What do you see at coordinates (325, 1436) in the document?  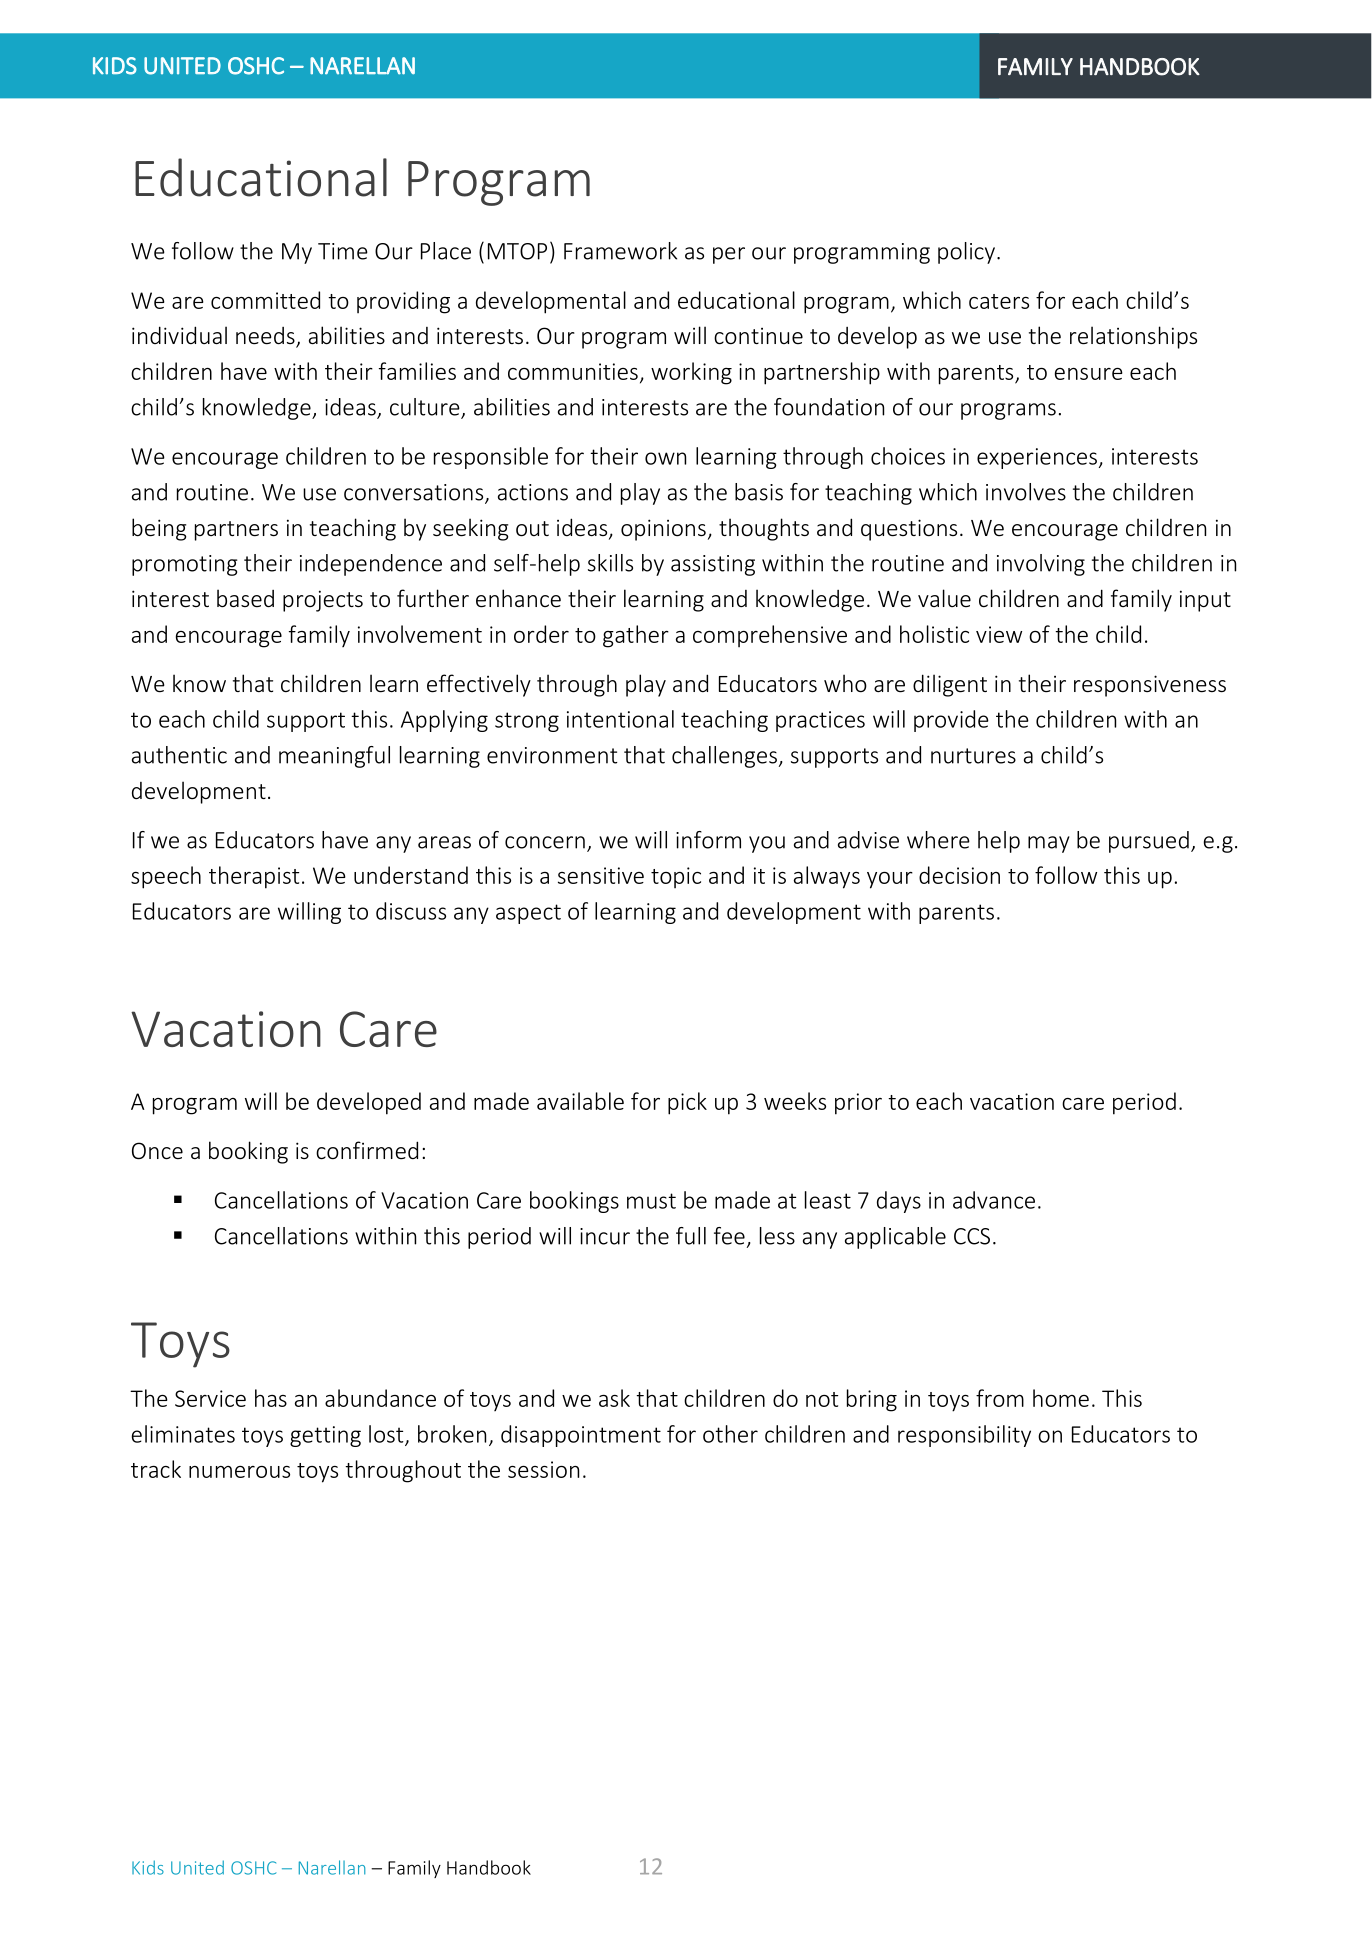 I see `getting` at bounding box center [325, 1436].
